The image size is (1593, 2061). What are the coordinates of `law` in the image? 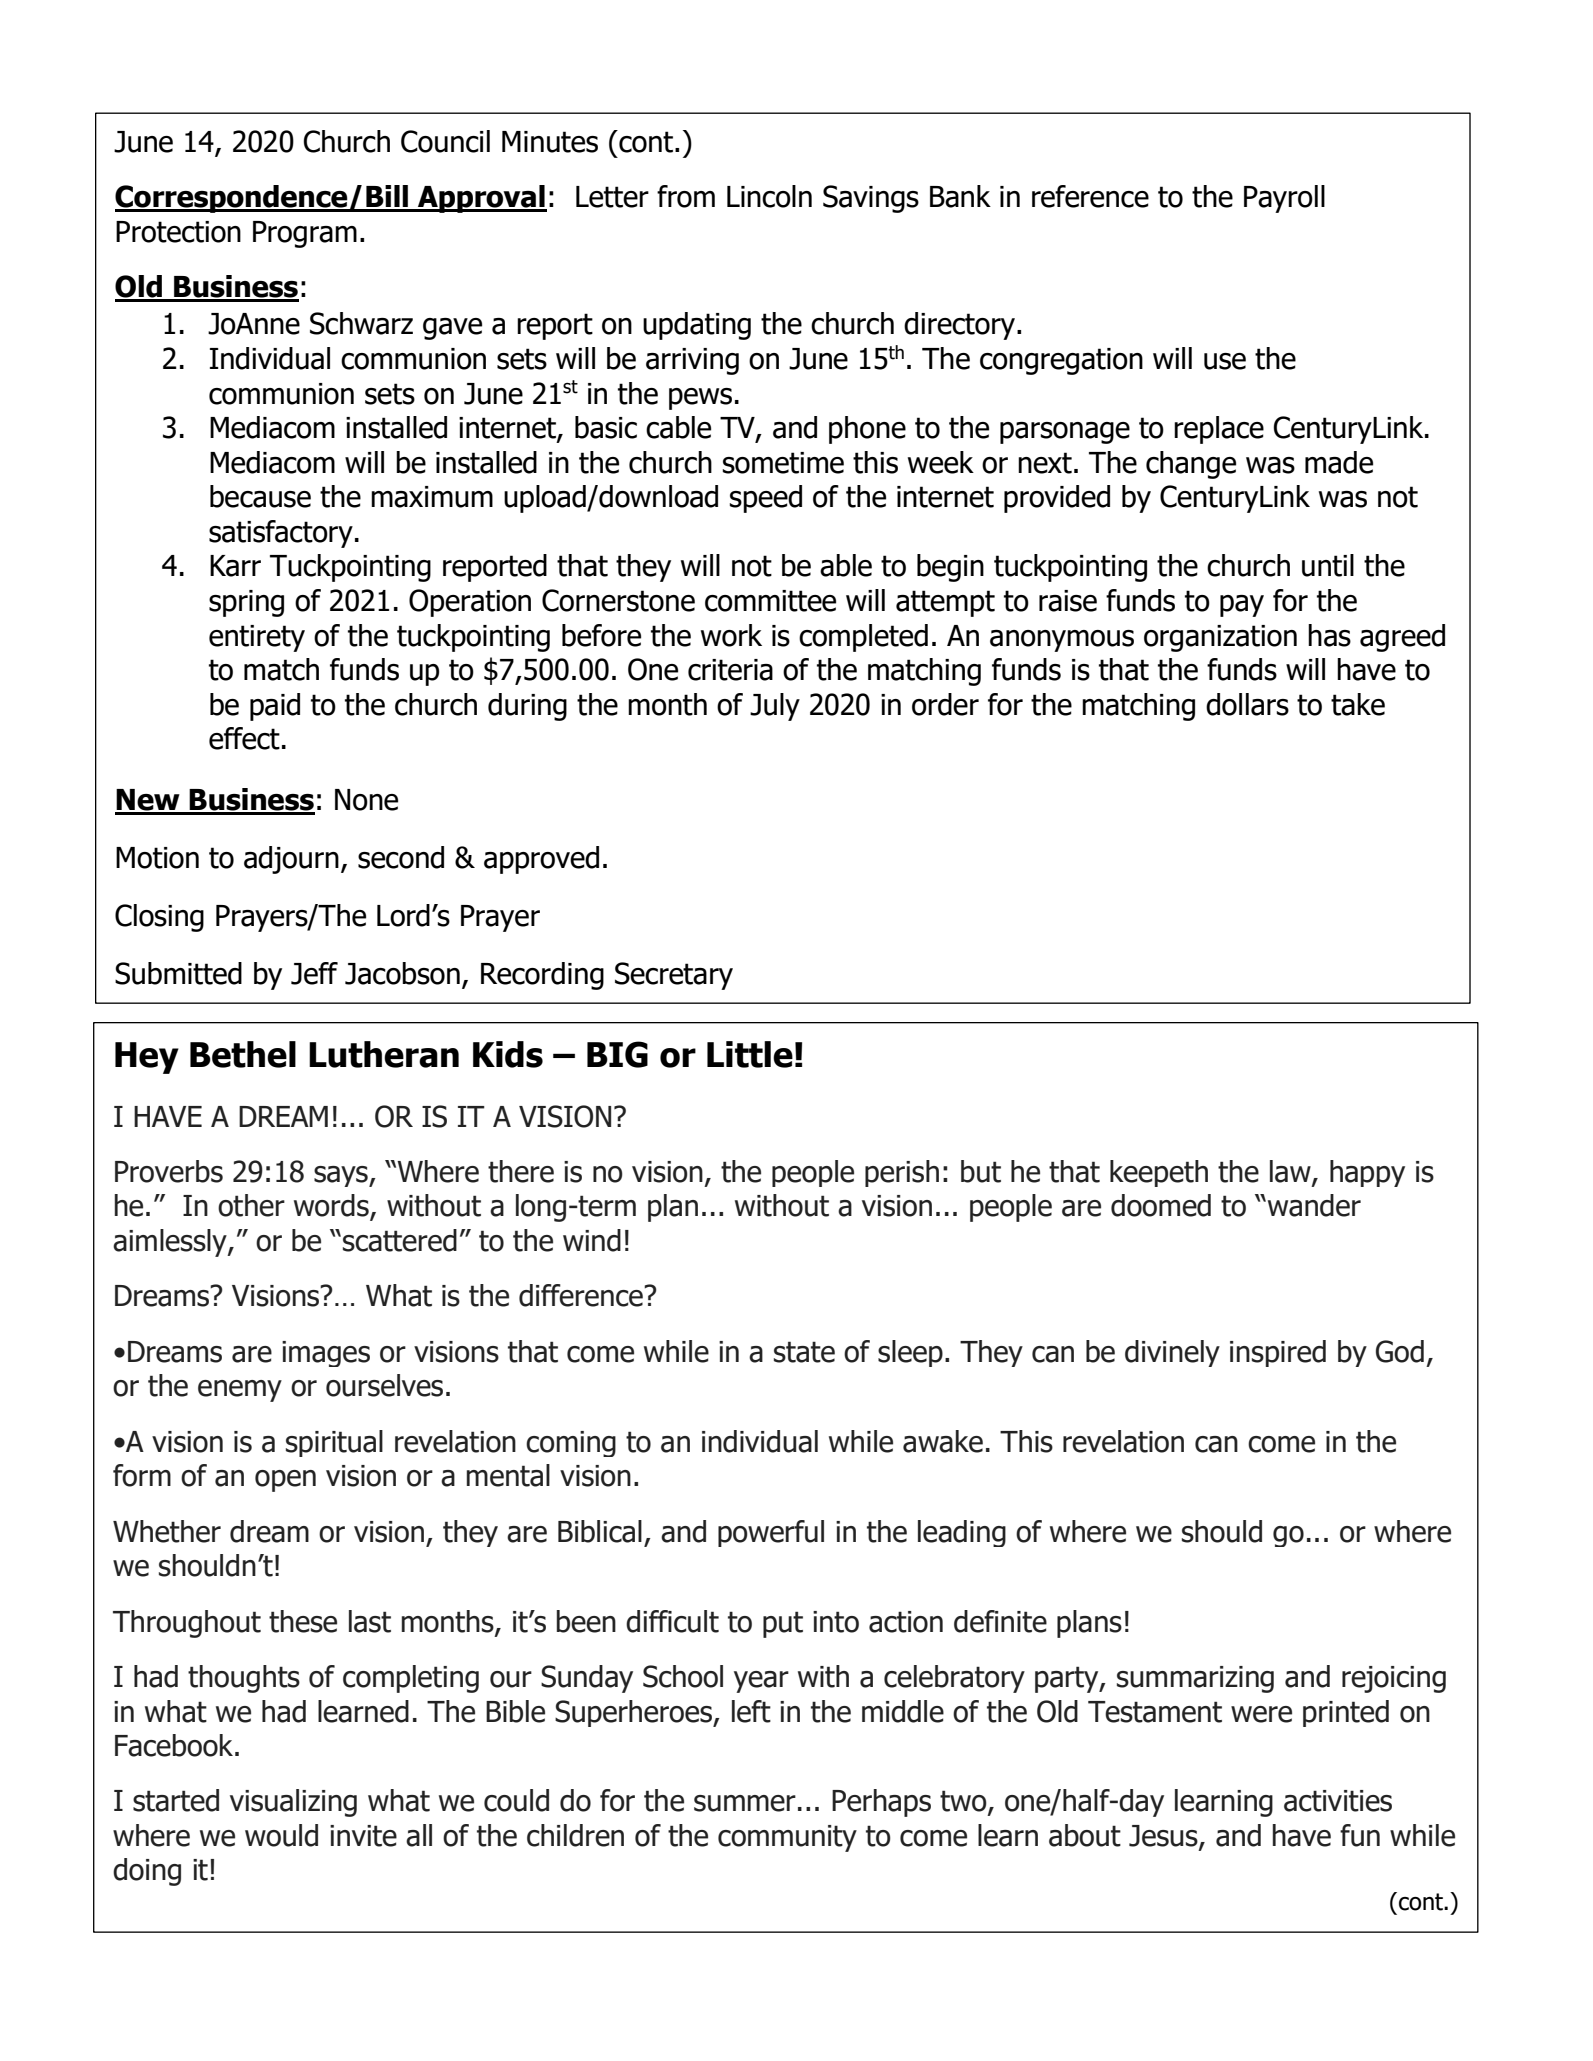 It's located at (1291, 1172).
